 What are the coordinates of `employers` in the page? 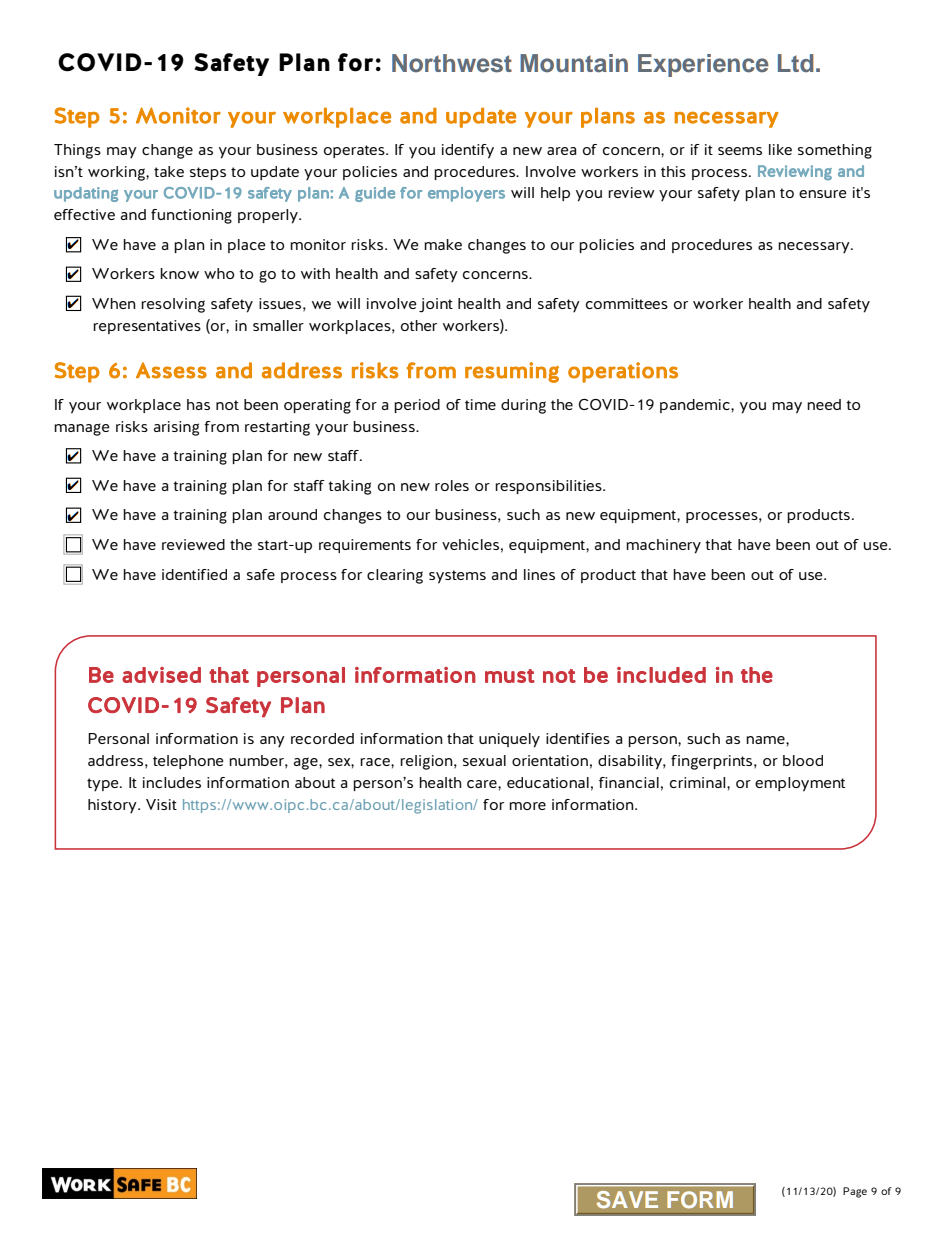 It's located at (466, 194).
